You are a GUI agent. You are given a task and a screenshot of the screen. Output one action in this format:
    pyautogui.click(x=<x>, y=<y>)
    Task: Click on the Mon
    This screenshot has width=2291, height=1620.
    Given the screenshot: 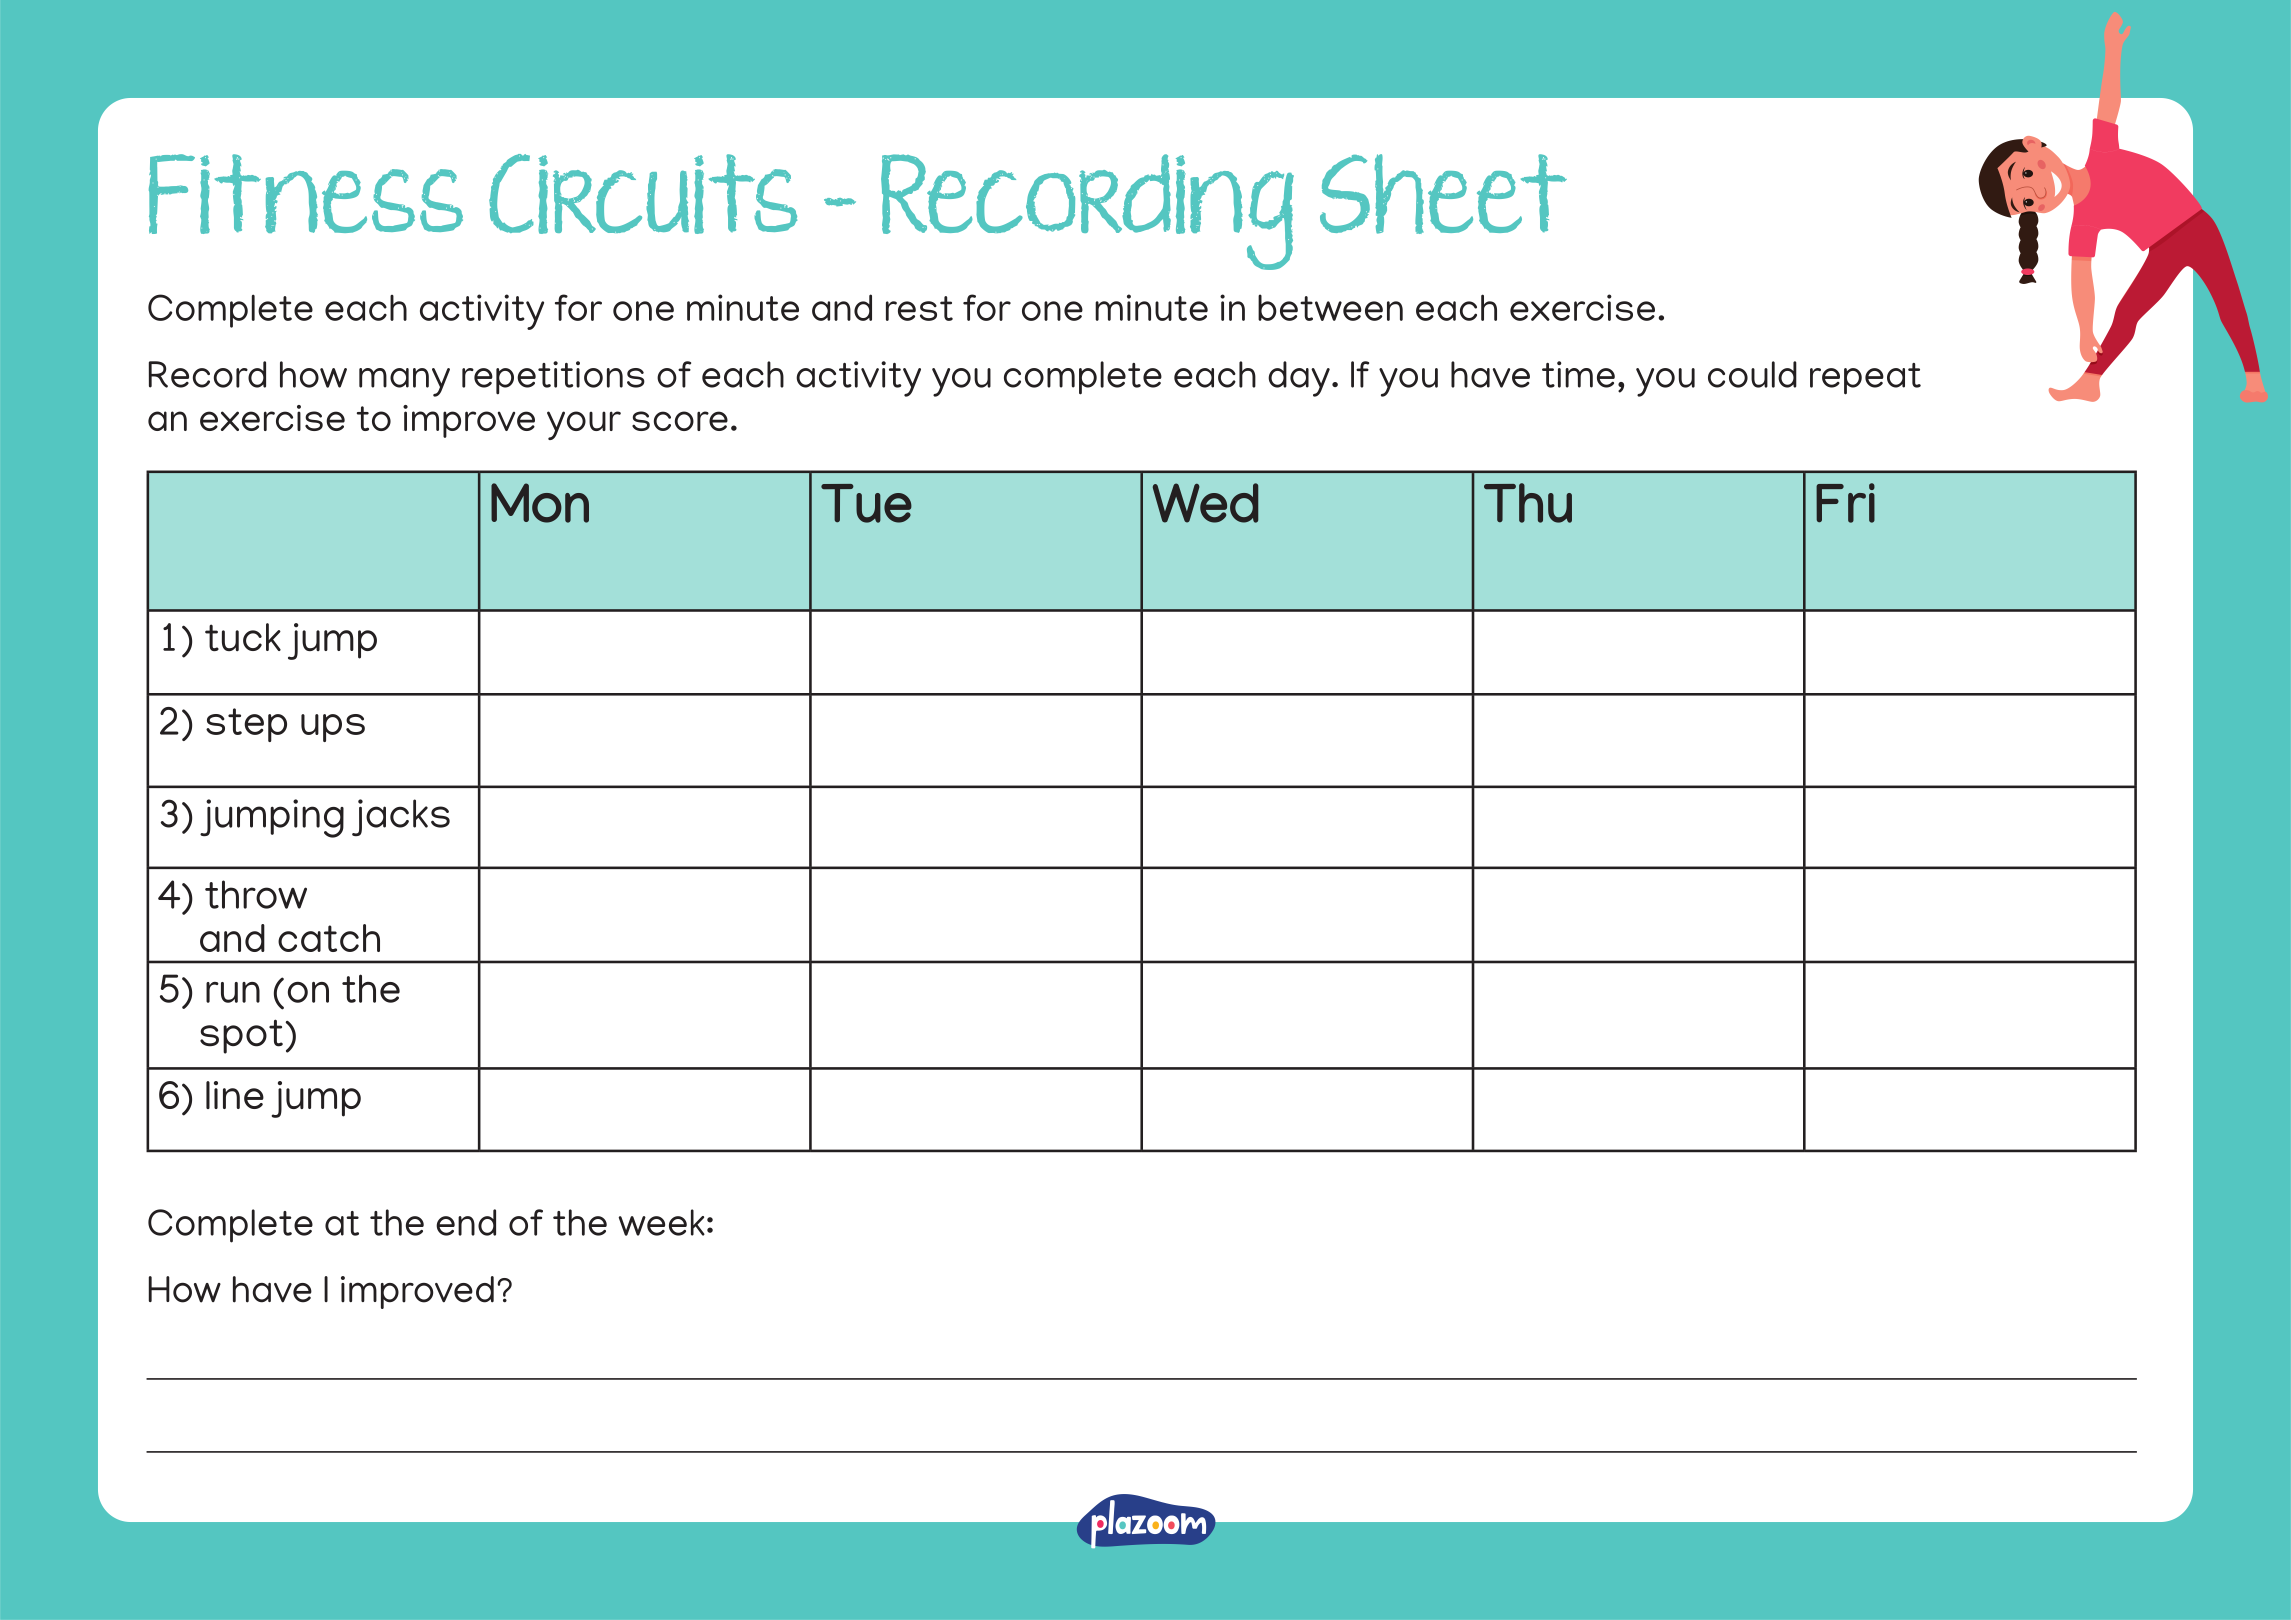 What is the action you would take?
    pyautogui.click(x=540, y=503)
